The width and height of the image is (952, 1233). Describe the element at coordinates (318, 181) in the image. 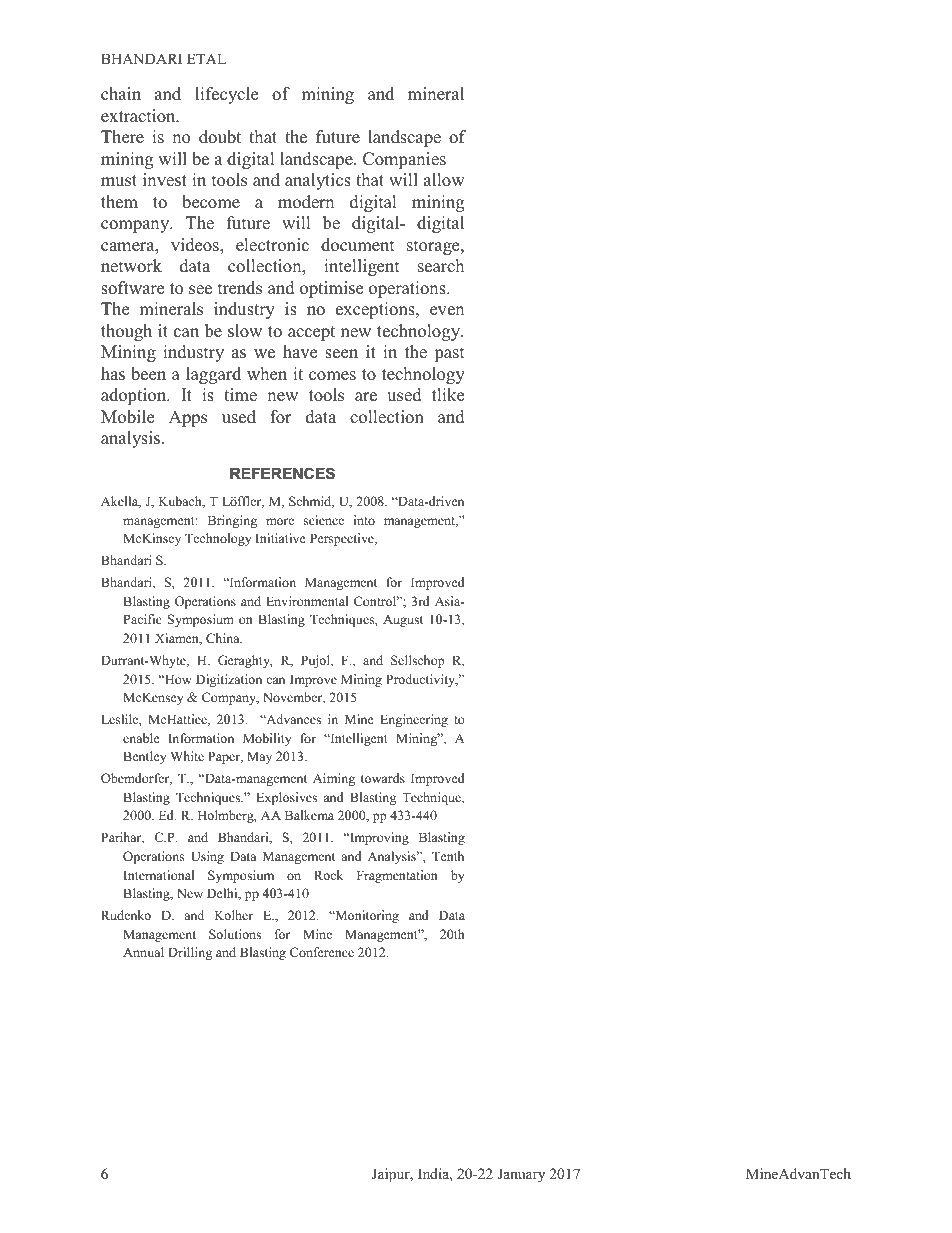

I see `analytics` at that location.
